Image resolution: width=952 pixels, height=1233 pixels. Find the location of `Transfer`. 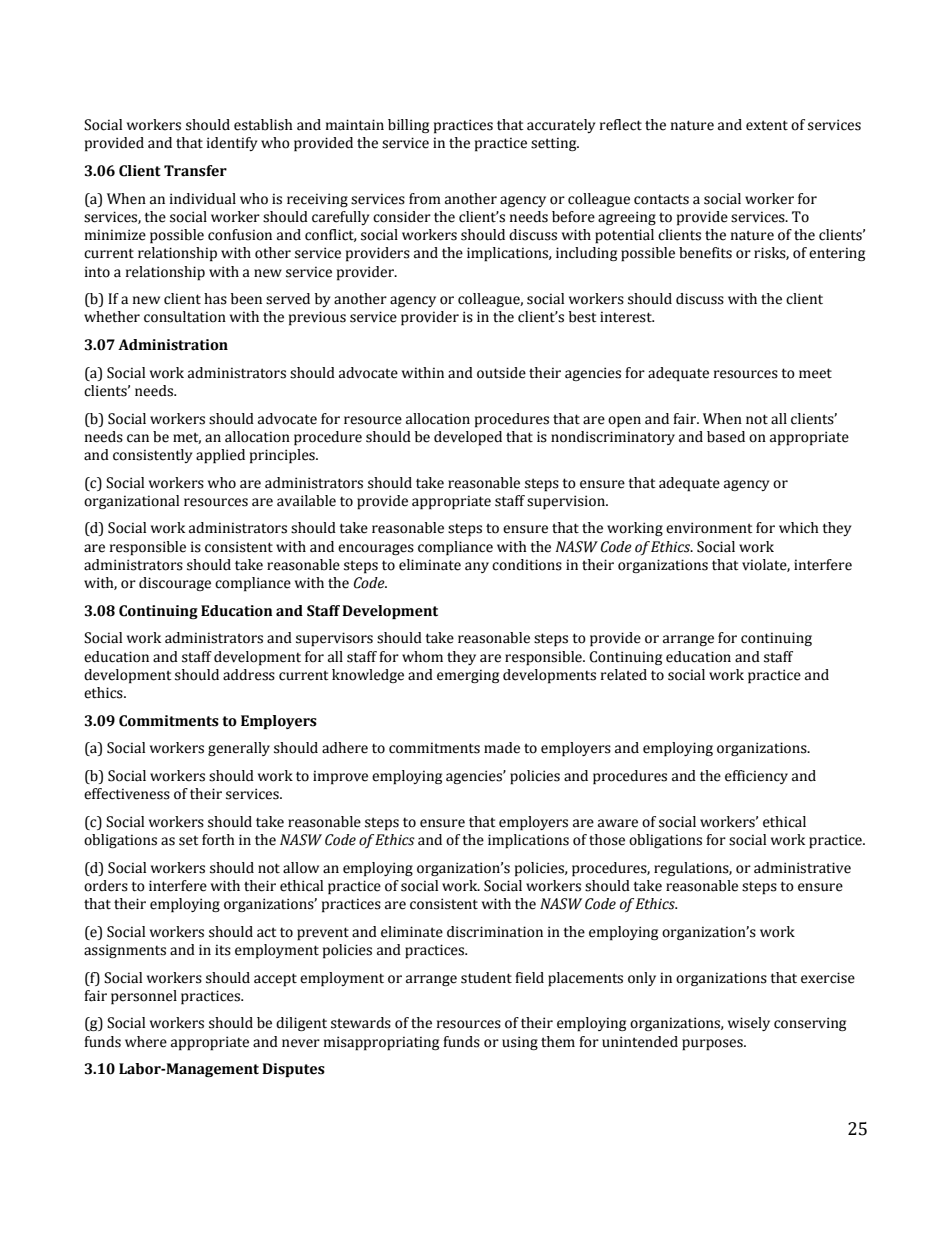

Transfer is located at coordinates (195, 171).
